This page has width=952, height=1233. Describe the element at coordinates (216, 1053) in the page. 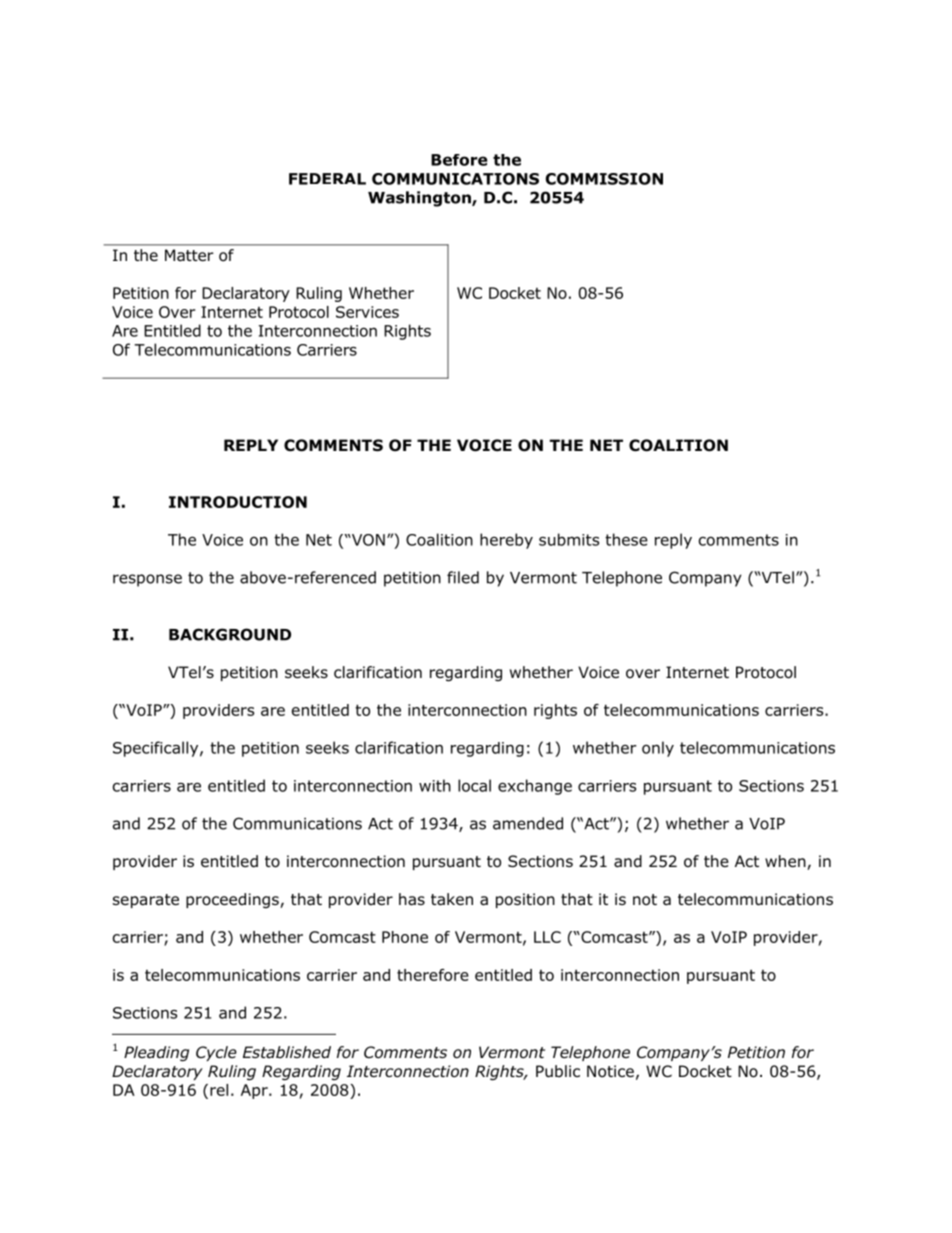

I see `Cycle` at that location.
